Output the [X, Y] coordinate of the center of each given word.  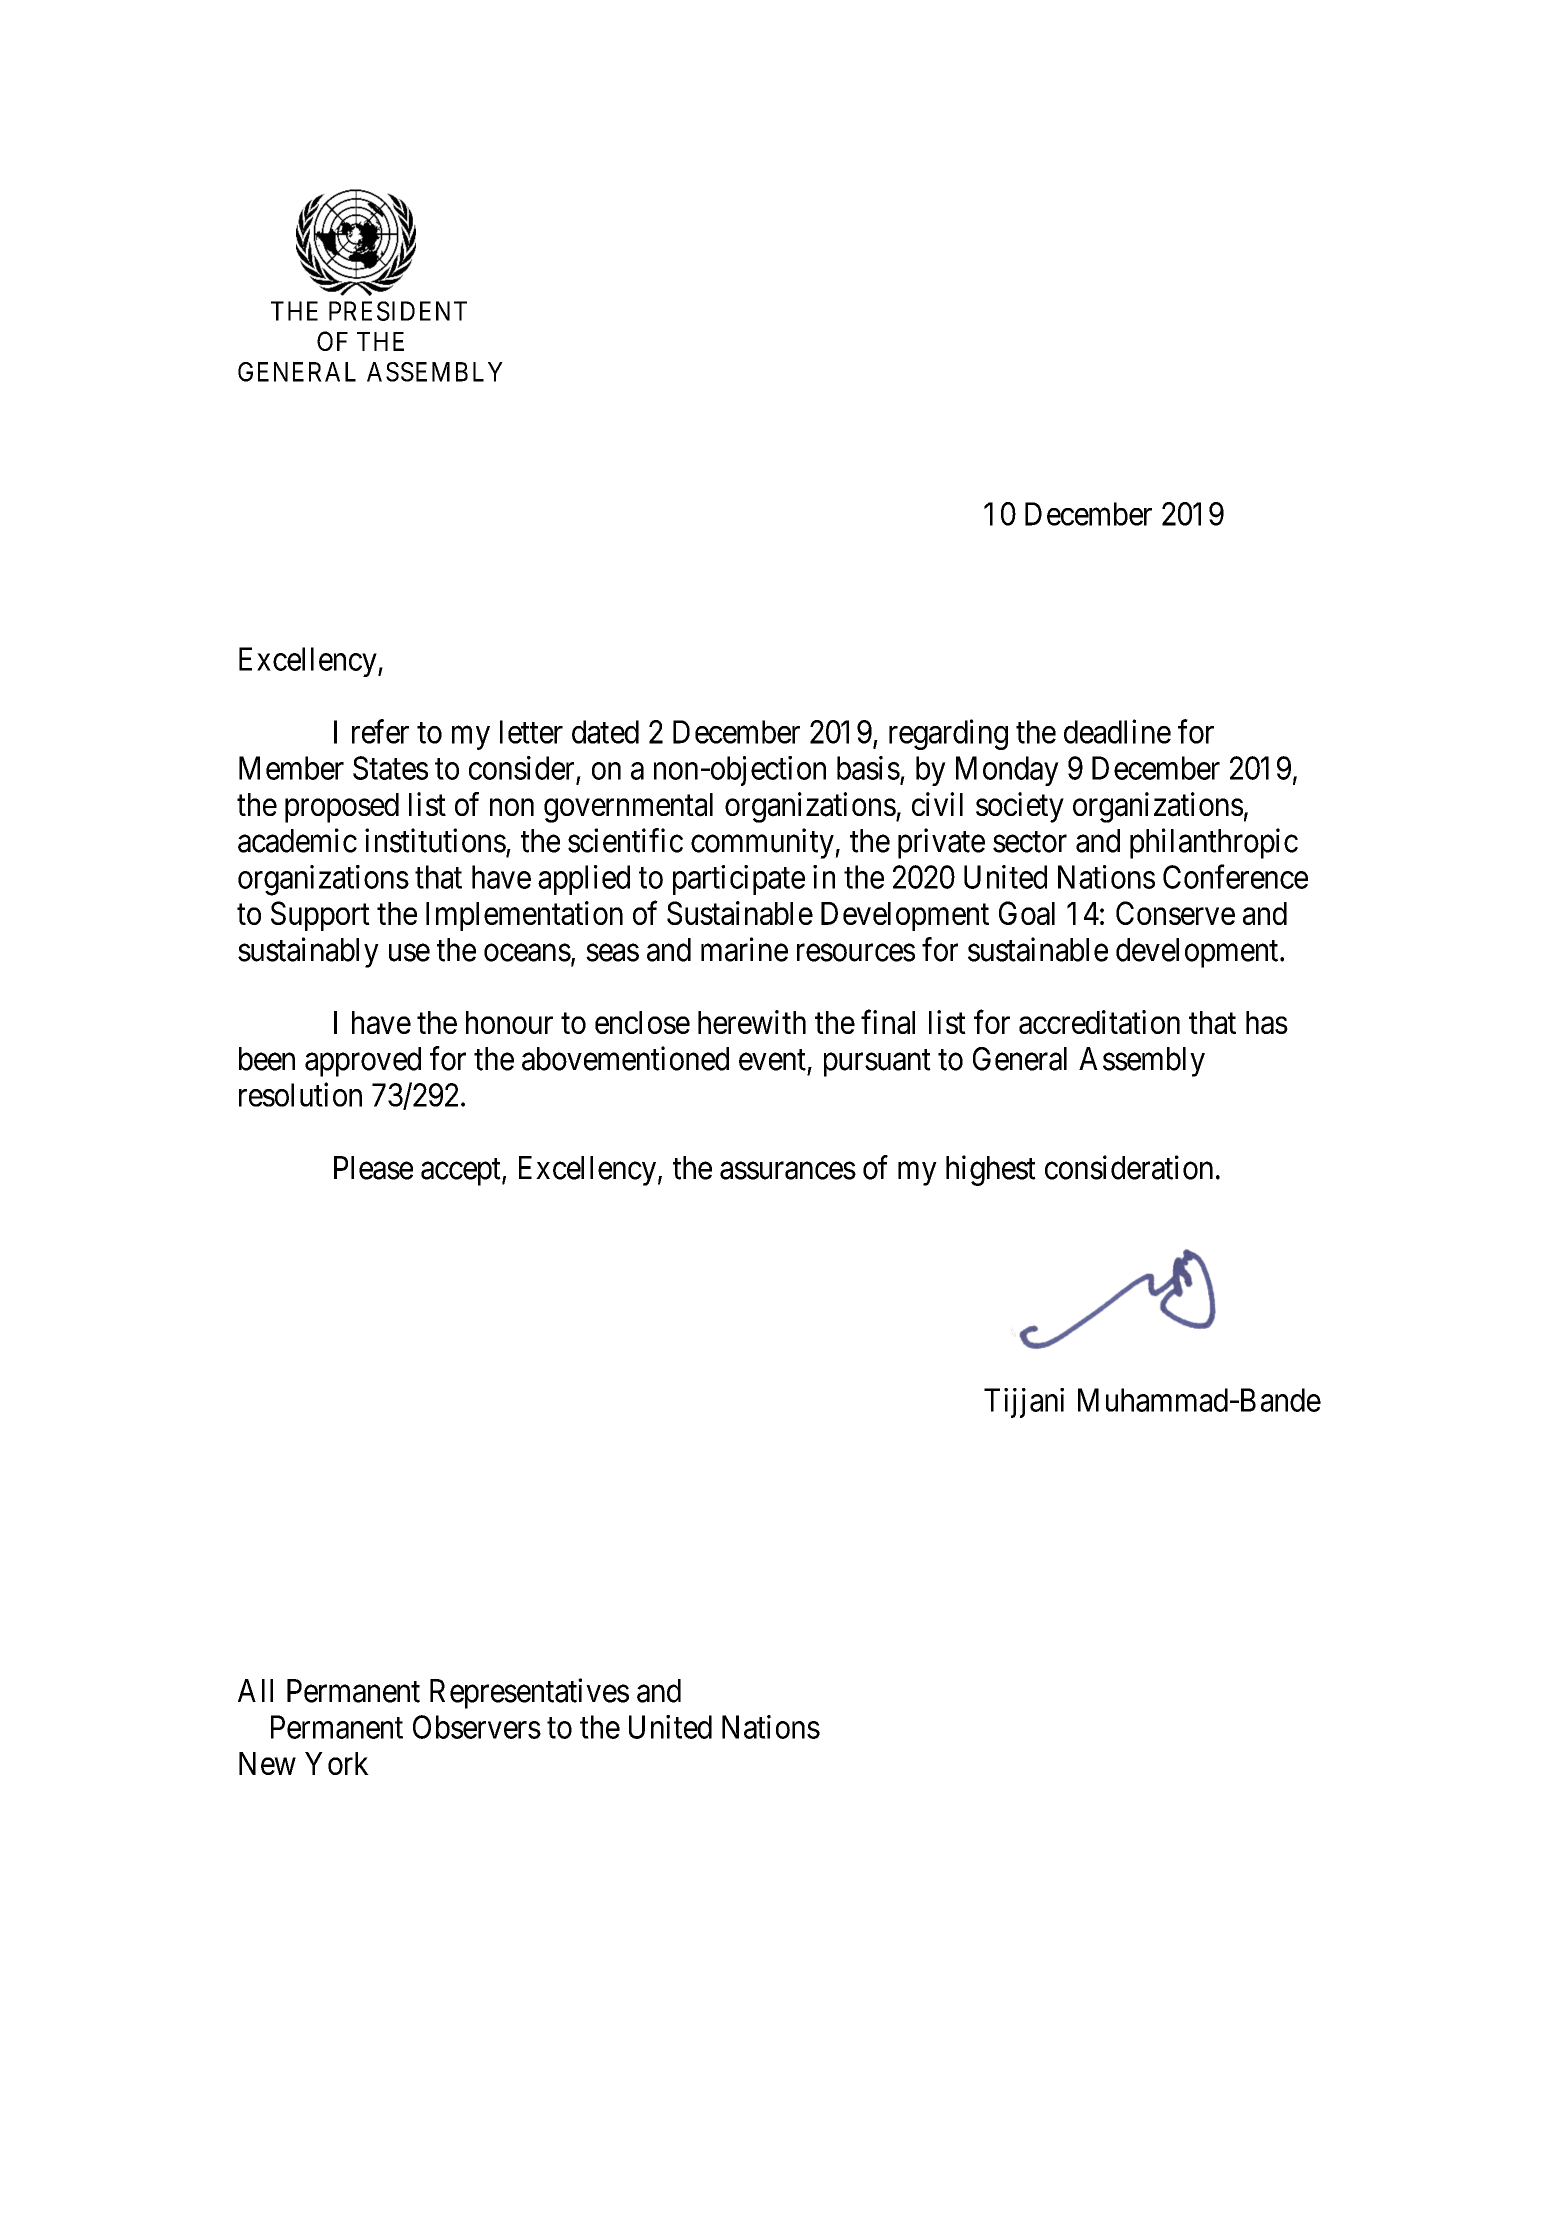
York [337, 1763]
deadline [1117, 731]
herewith [752, 1022]
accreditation [1099, 1022]
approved [363, 1062]
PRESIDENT [398, 311]
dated [605, 732]
